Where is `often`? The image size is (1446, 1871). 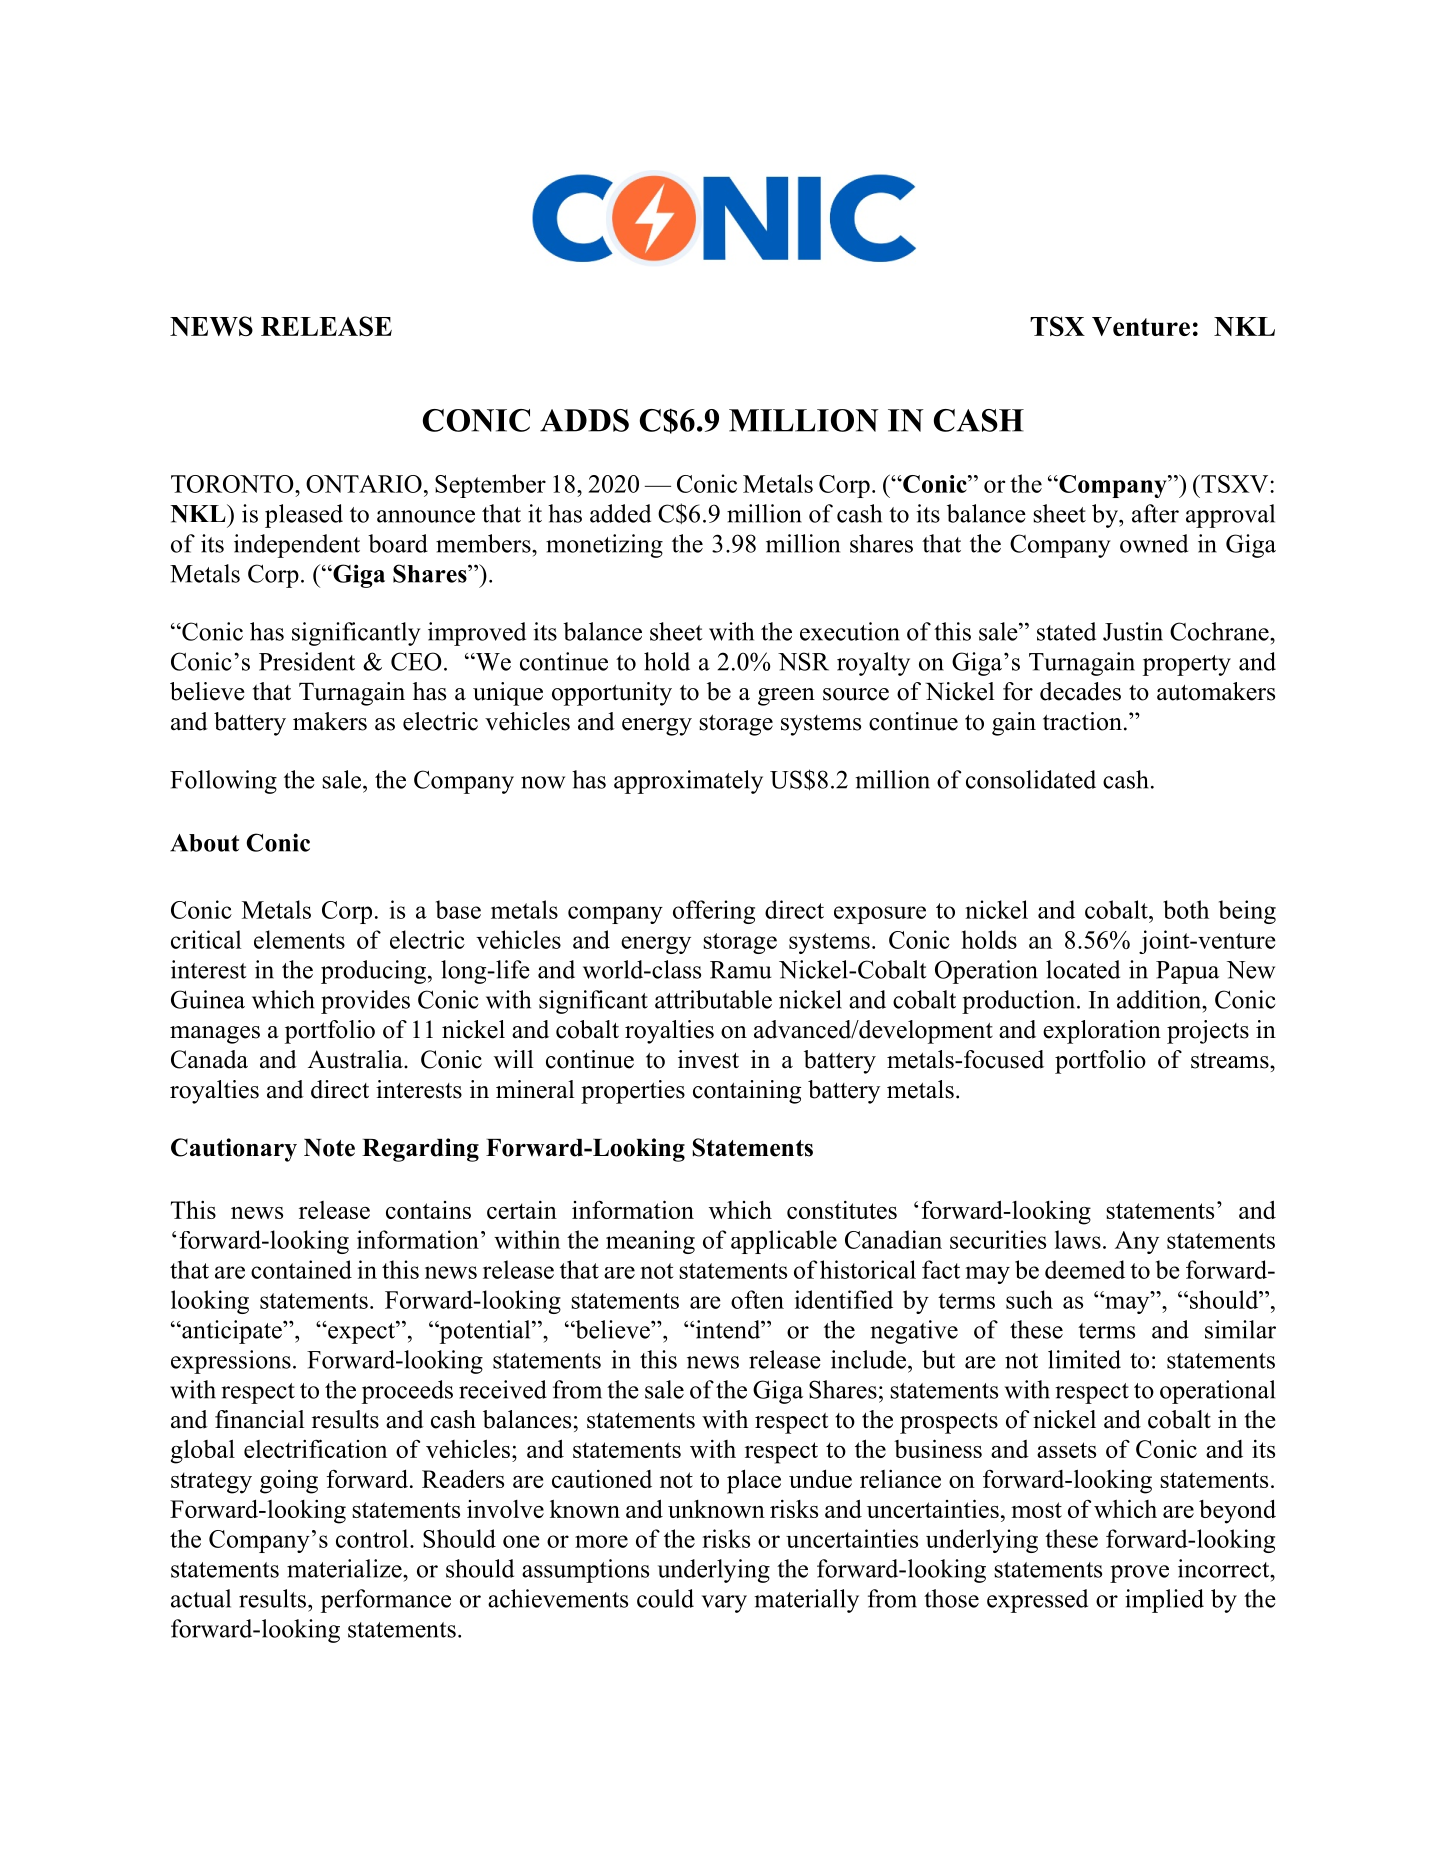 often is located at coordinates (757, 1299).
